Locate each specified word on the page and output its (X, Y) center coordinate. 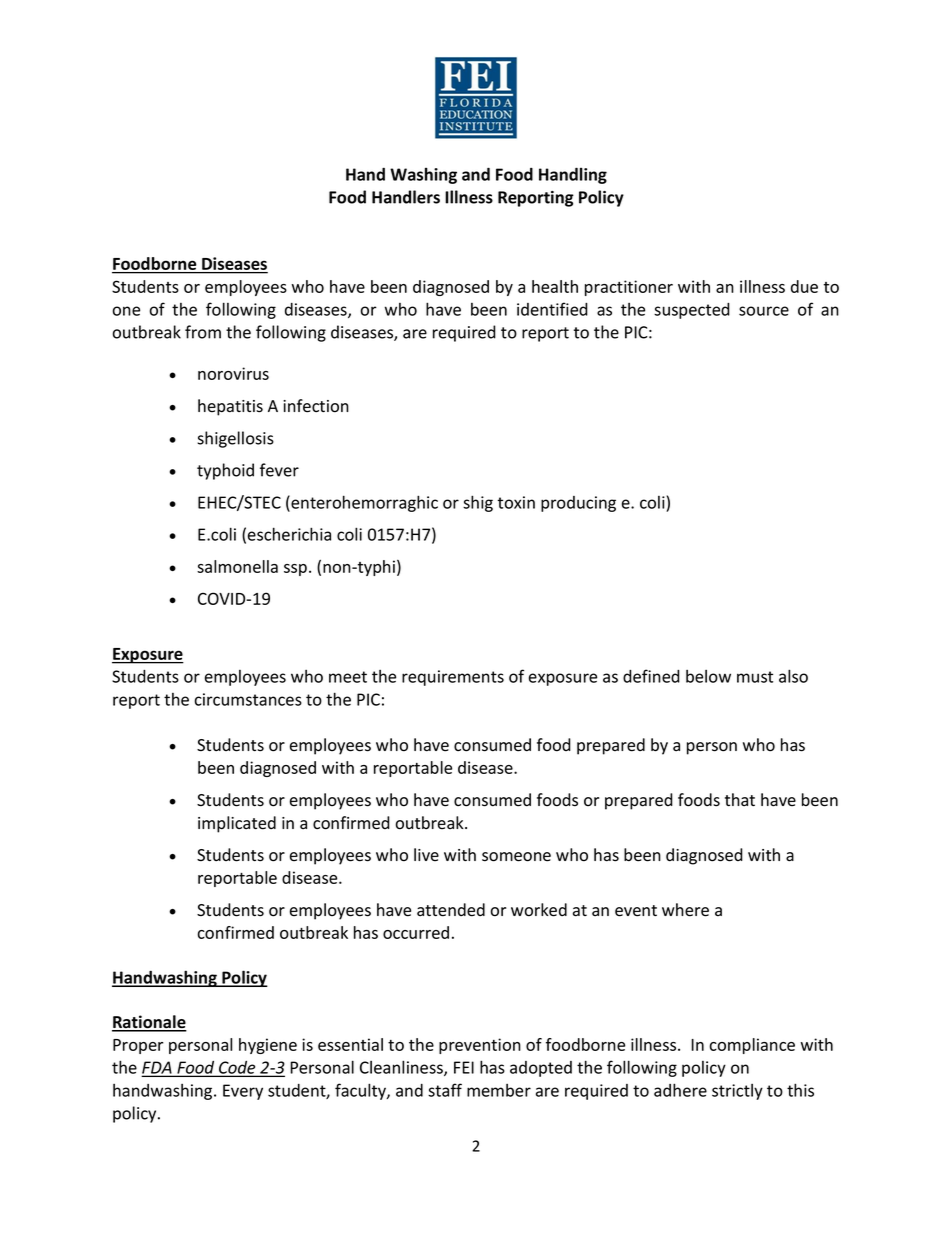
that (740, 800)
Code (237, 1068)
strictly (737, 1092)
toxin (516, 502)
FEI (464, 1067)
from (203, 332)
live (426, 855)
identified (552, 309)
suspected (692, 311)
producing (578, 504)
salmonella (237, 566)
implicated (237, 824)
